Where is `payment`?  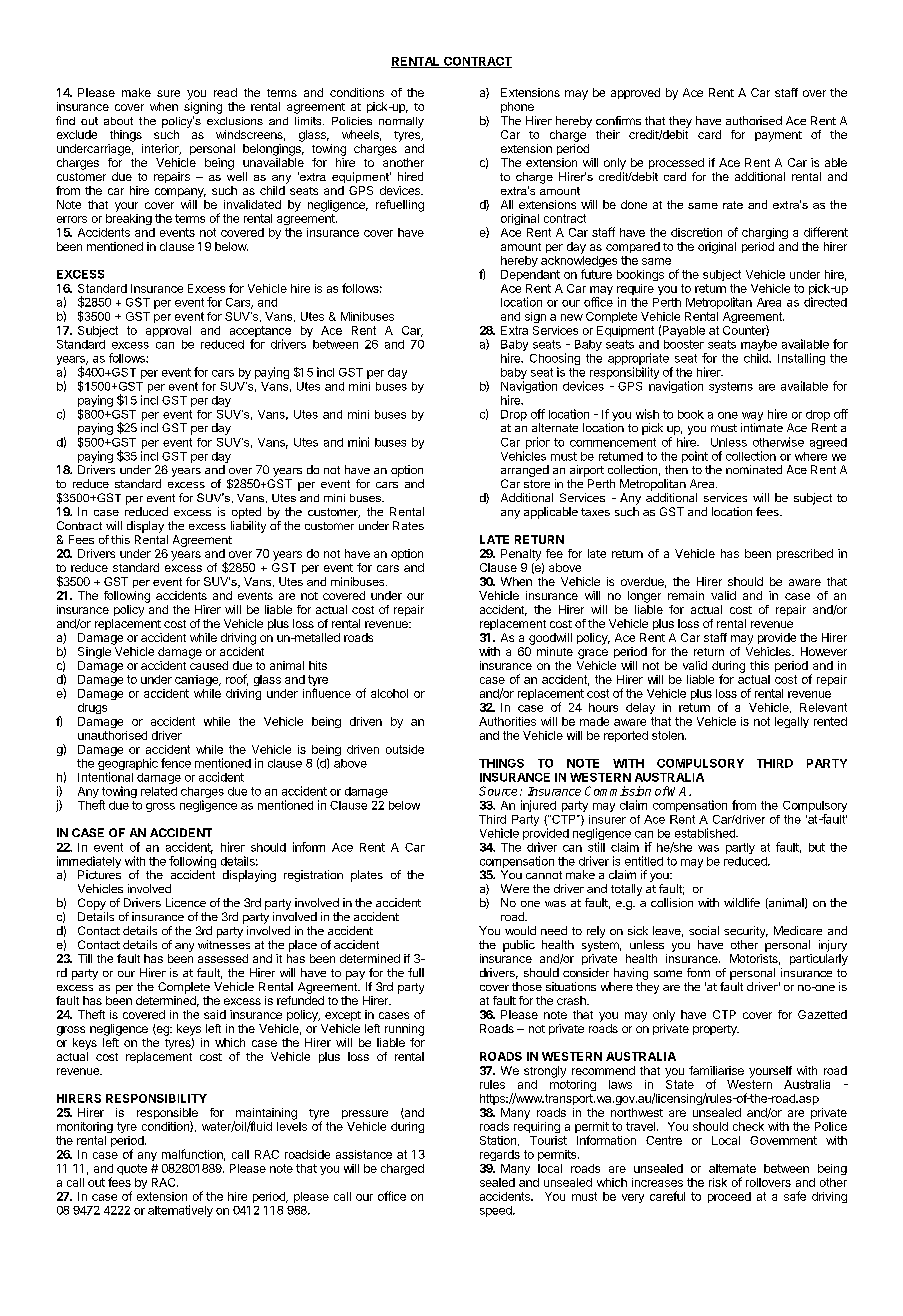
payment is located at coordinates (778, 136).
